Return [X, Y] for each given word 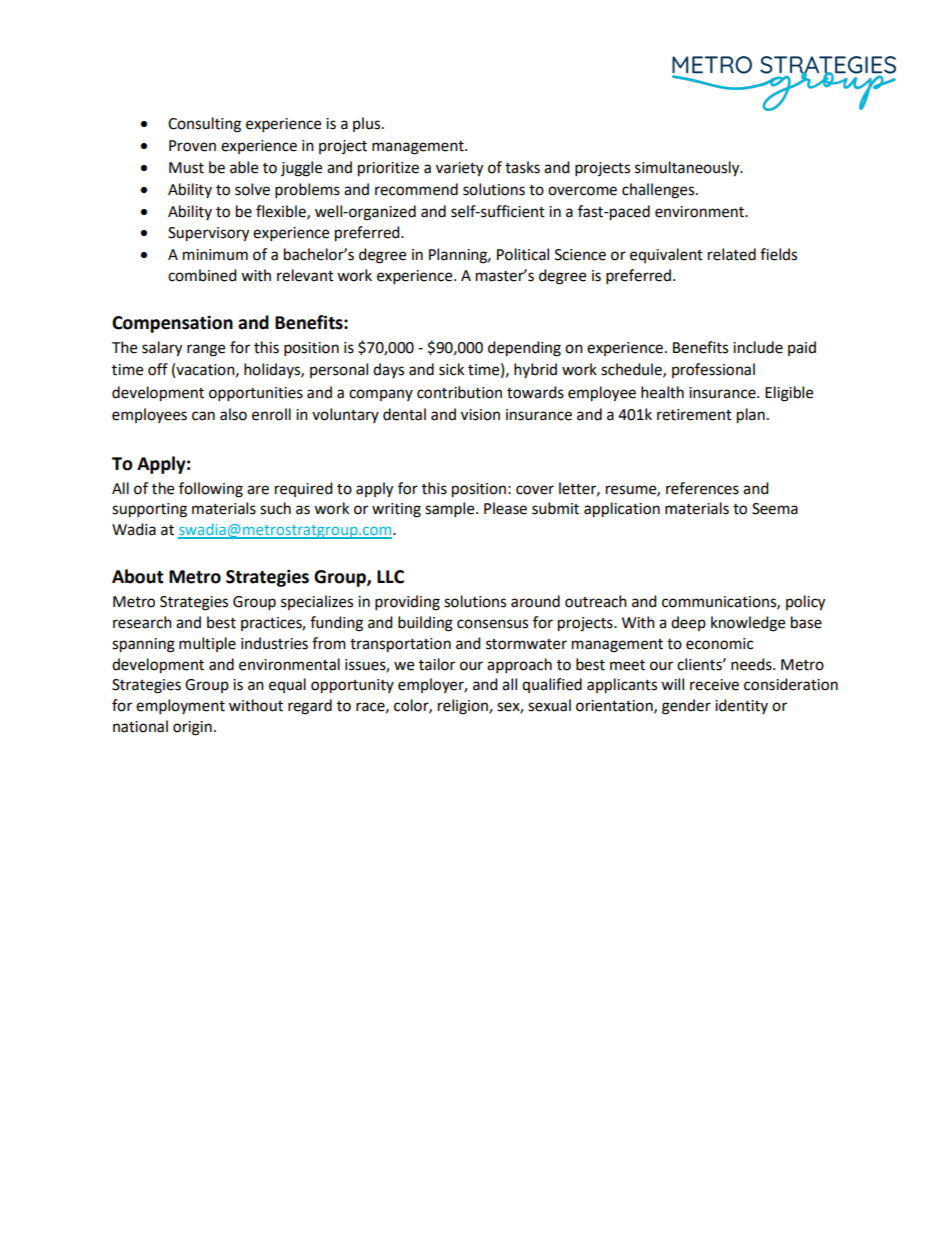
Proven [192, 146]
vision [480, 415]
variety [459, 169]
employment [180, 707]
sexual [549, 705]
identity [741, 706]
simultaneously [688, 169]
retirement [694, 415]
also [233, 414]
